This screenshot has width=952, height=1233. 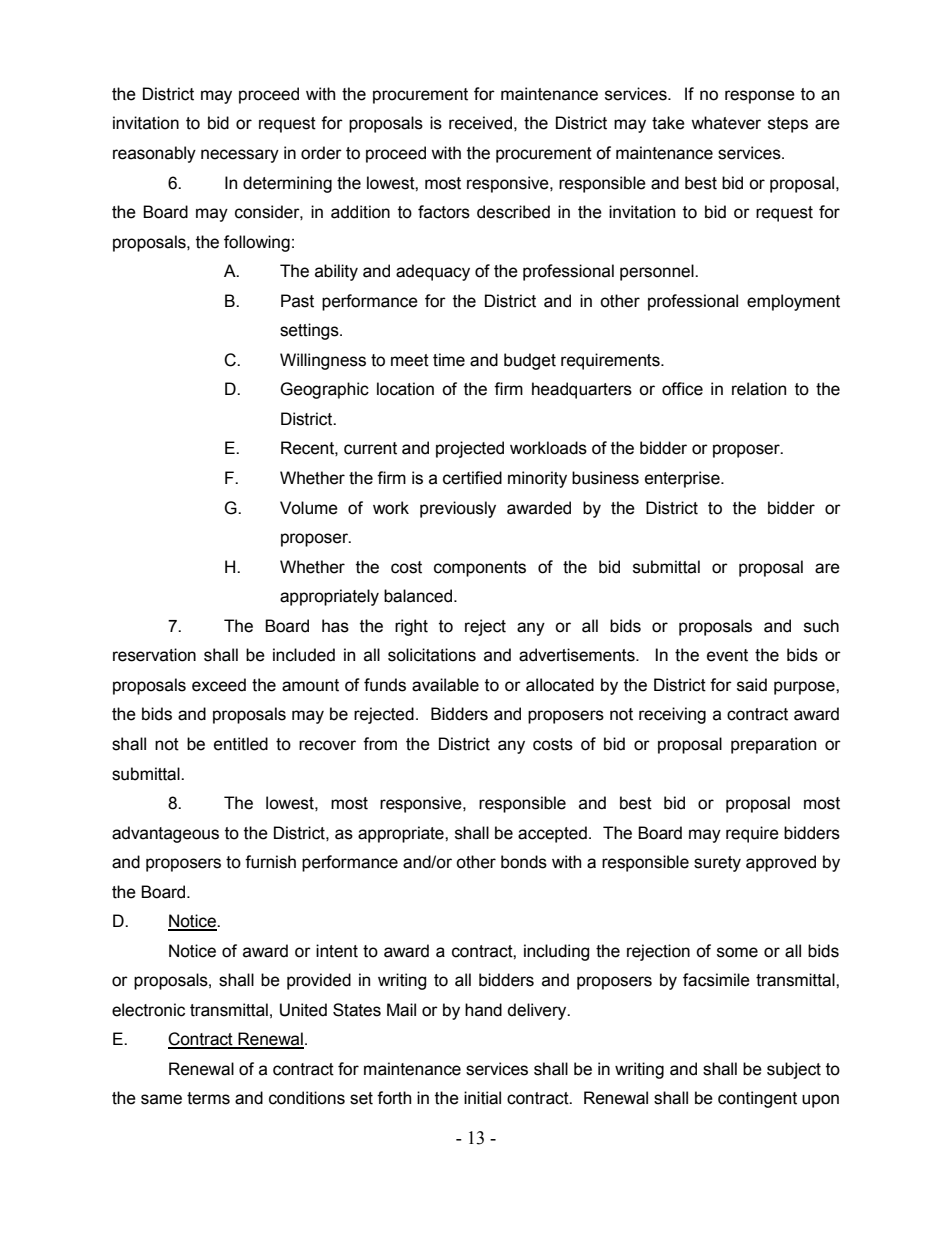 I want to click on included, so click(x=304, y=655).
